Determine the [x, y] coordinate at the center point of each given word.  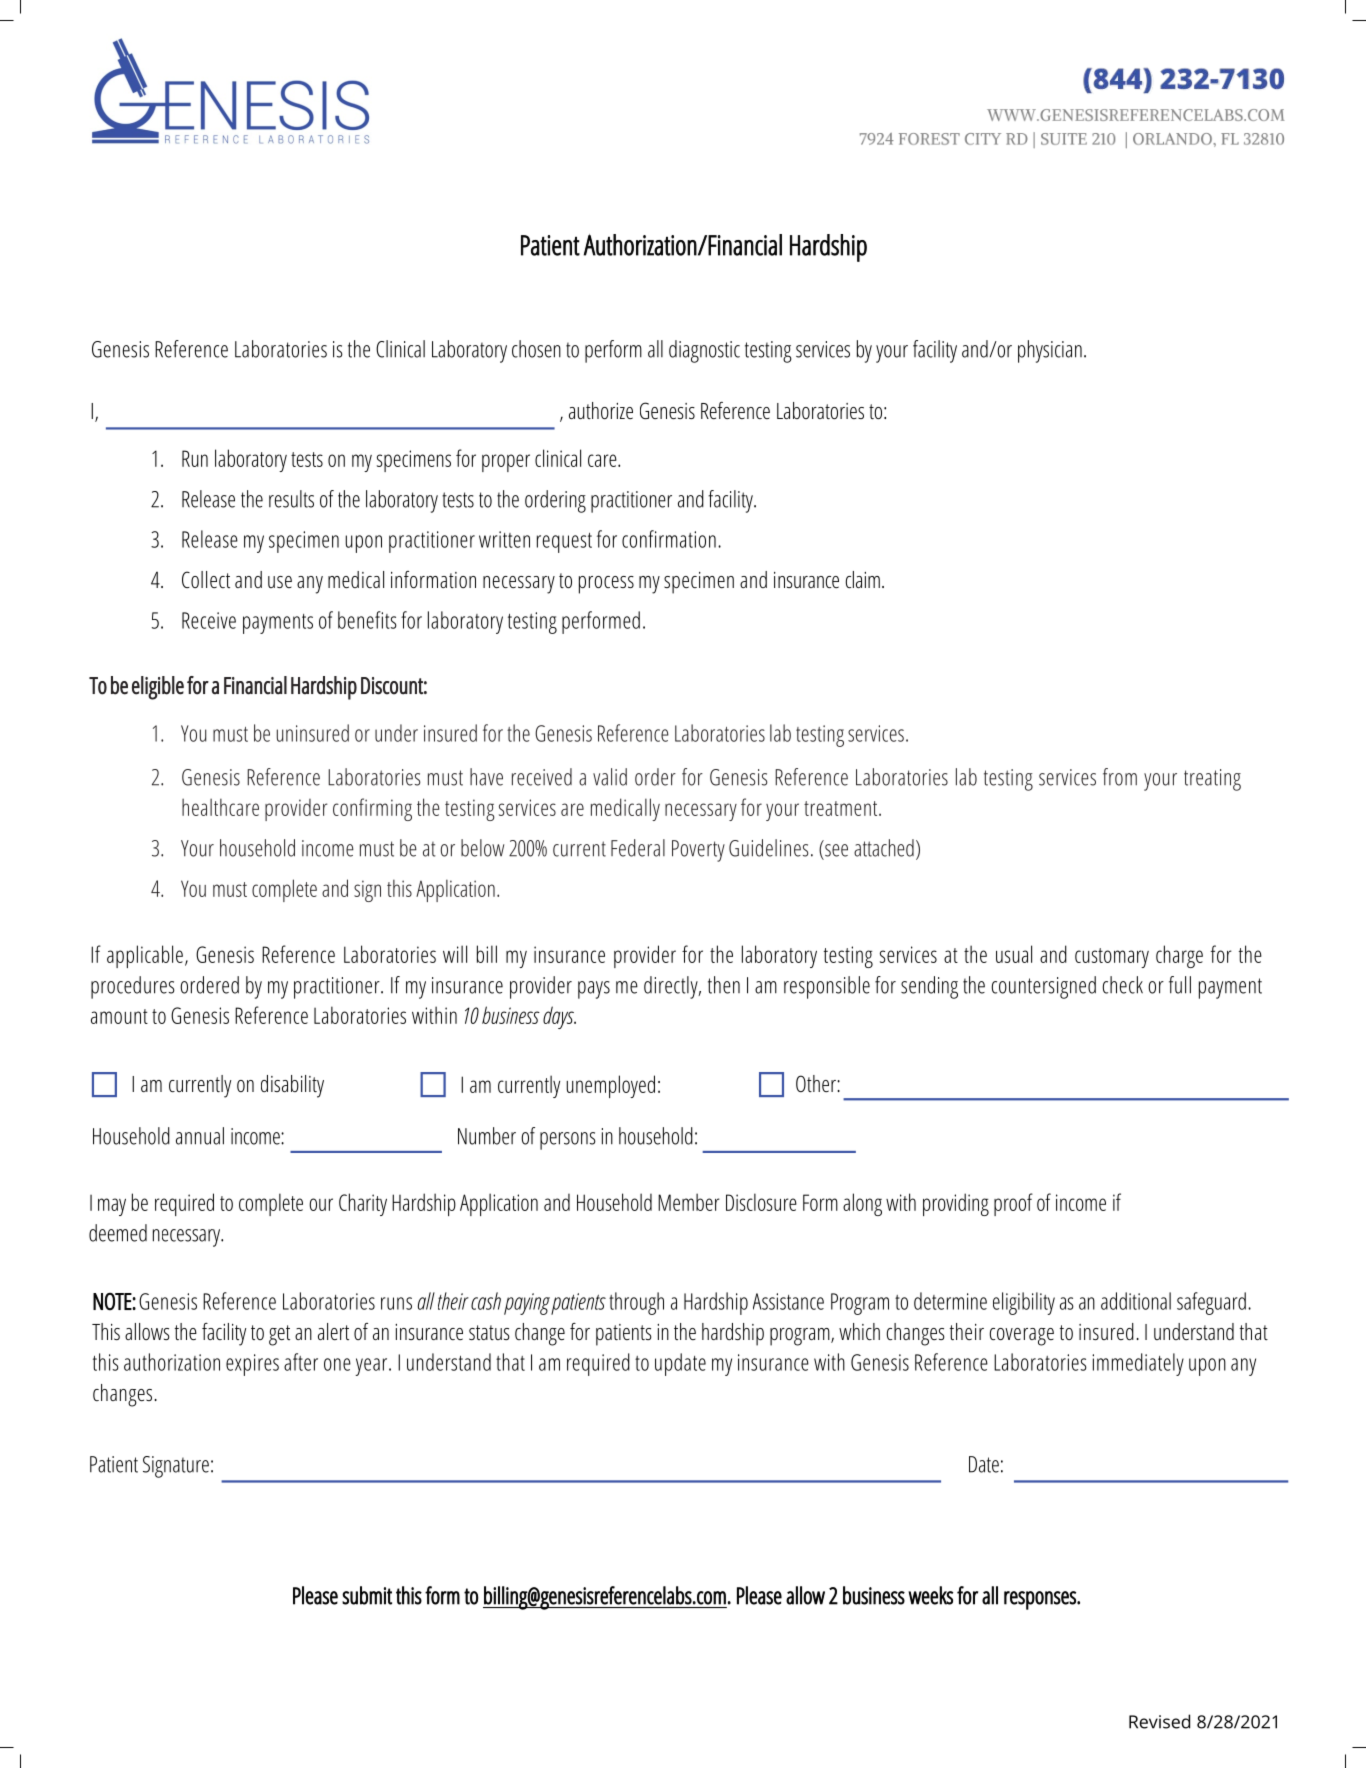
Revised [1159, 1721]
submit [367, 1595]
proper [506, 463]
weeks [930, 1595]
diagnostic [704, 351]
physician [1050, 351]
